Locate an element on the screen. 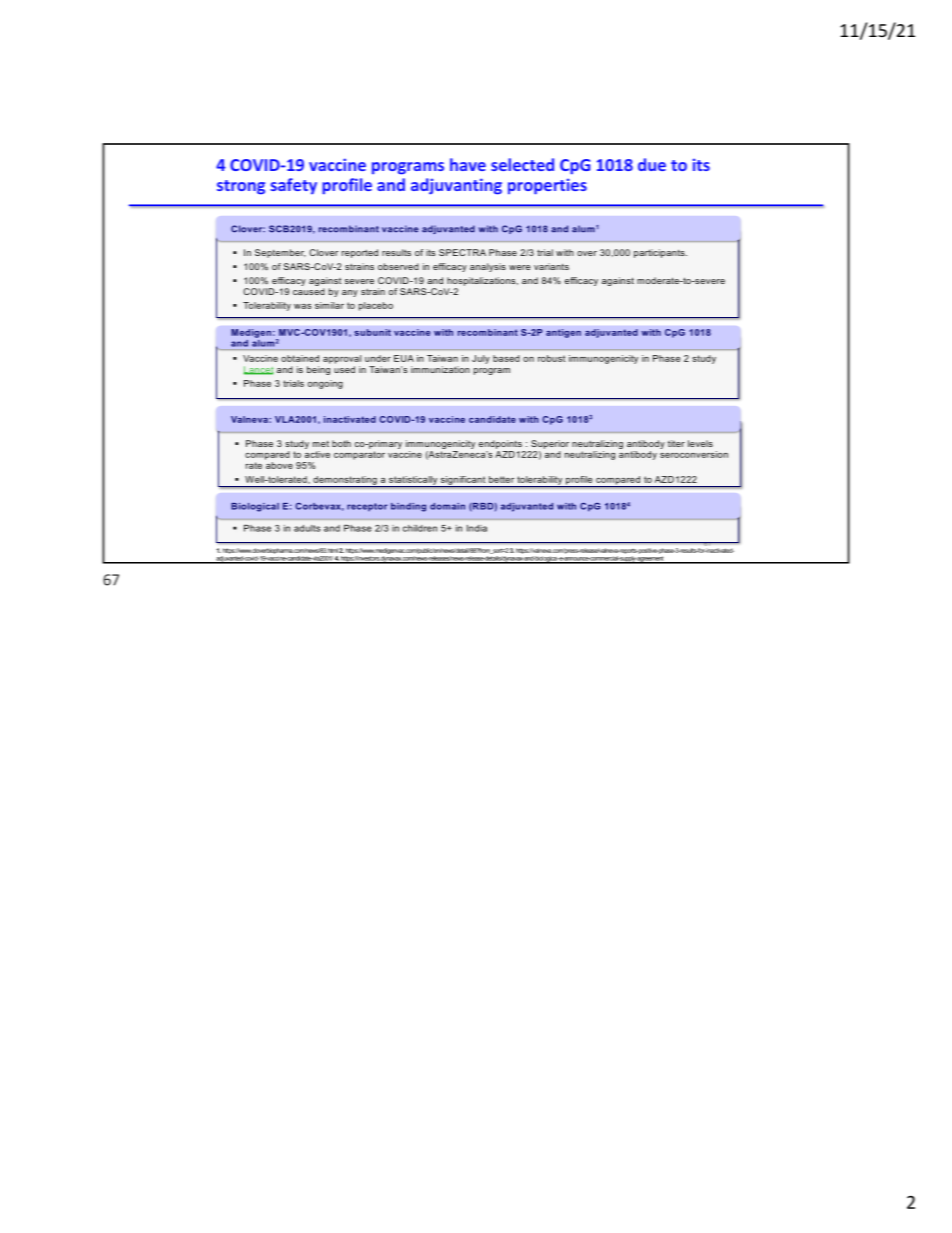 This screenshot has width=952, height=1233. safety is located at coordinates (293, 186).
